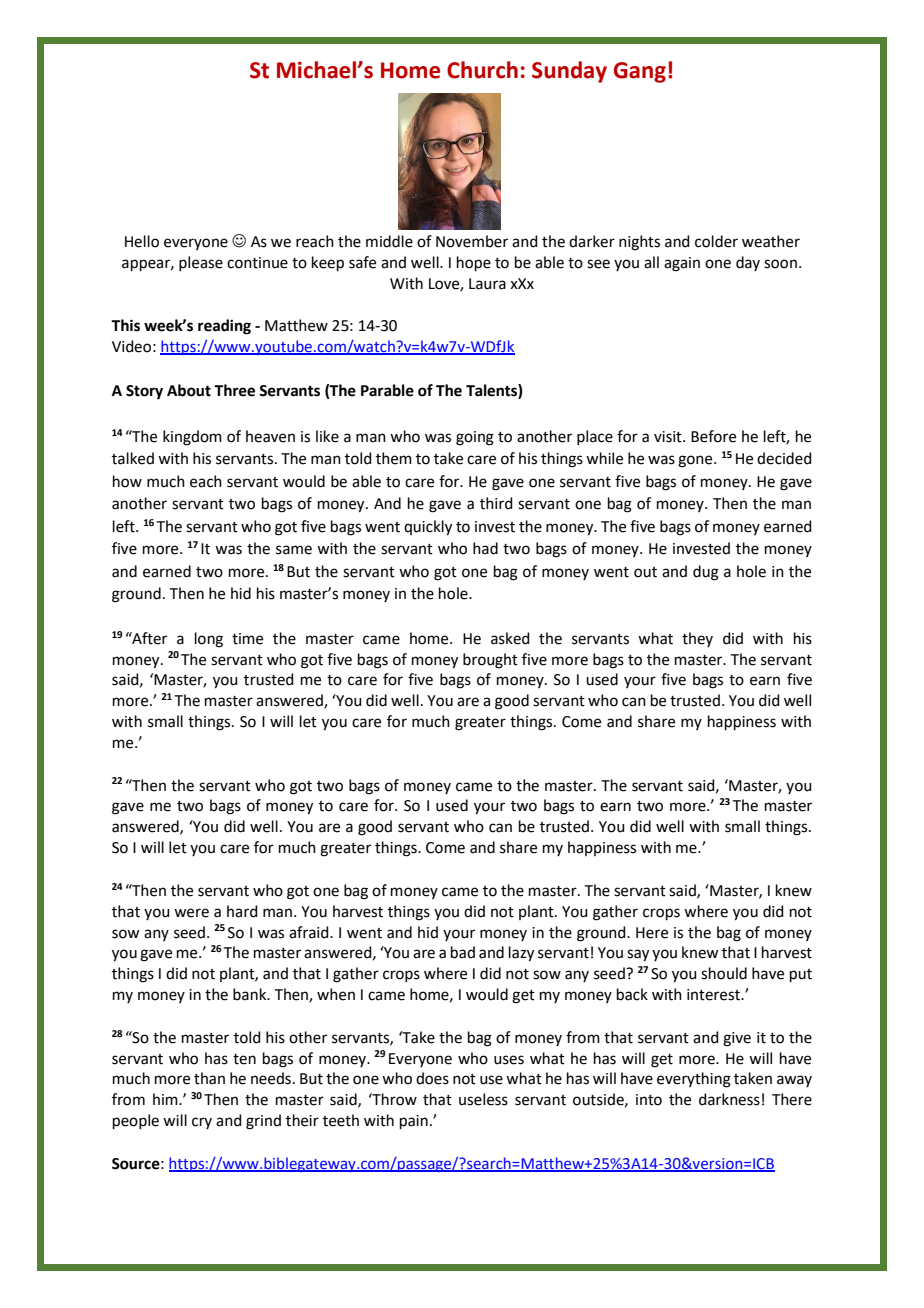 This screenshot has height=1308, width=924. Describe the element at coordinates (189, 390) in the screenshot. I see `About` at that location.
